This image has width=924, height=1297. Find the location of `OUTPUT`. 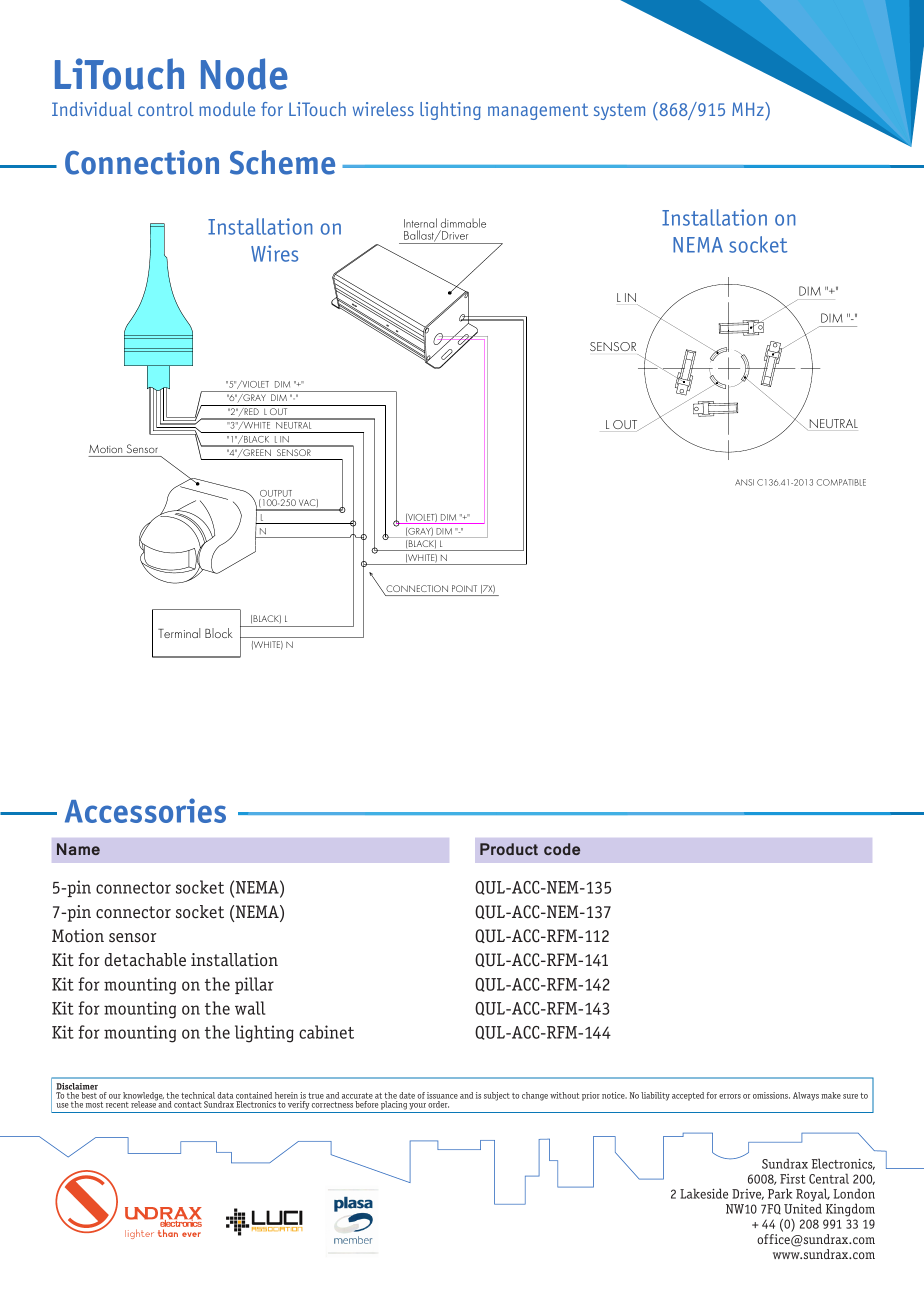

OUTPUT is located at coordinates (276, 493).
